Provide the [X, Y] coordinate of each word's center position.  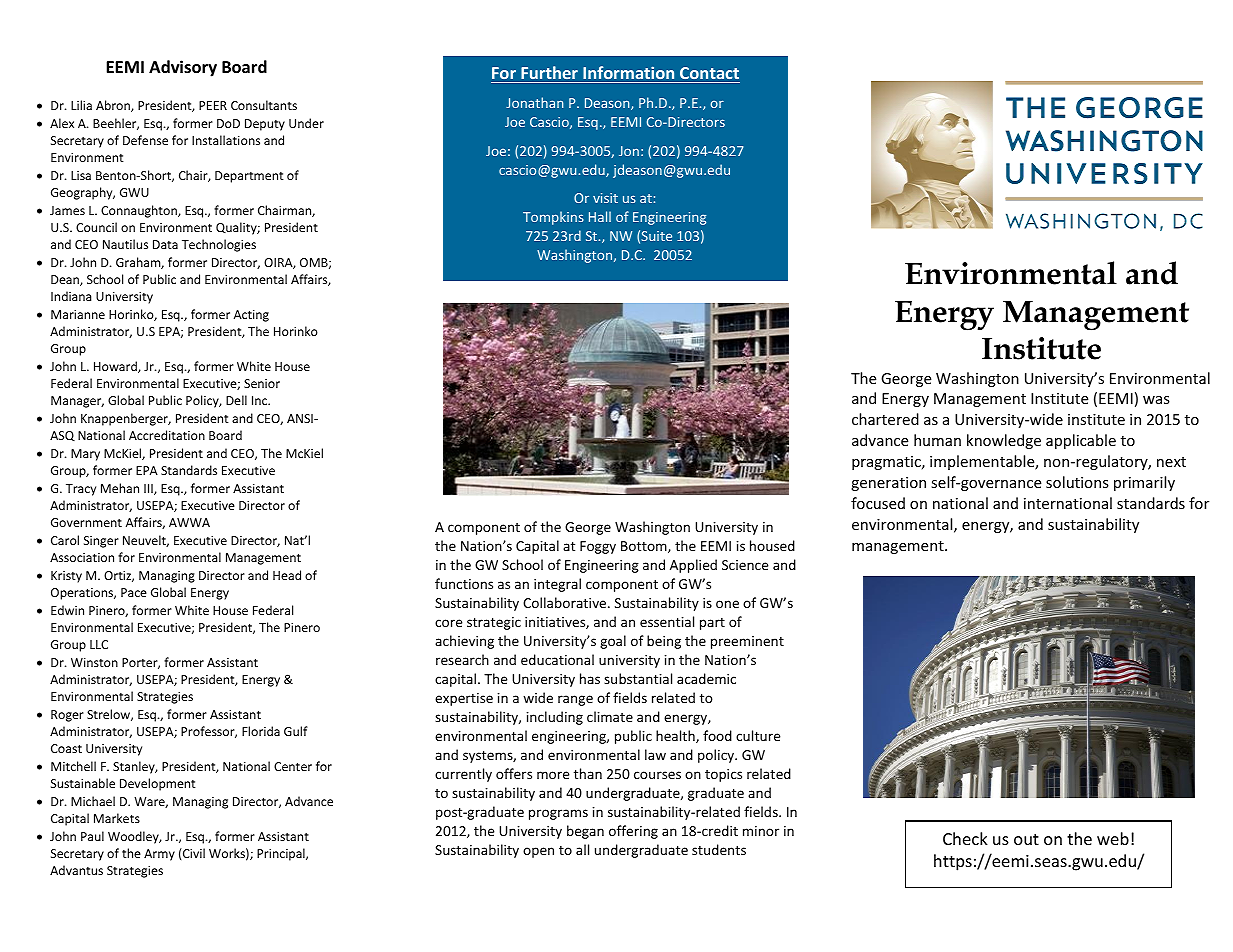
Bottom [645, 547]
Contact [709, 75]
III [149, 489]
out [1026, 839]
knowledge [1004, 441]
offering [633, 832]
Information [629, 74]
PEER [213, 105]
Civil [193, 853]
